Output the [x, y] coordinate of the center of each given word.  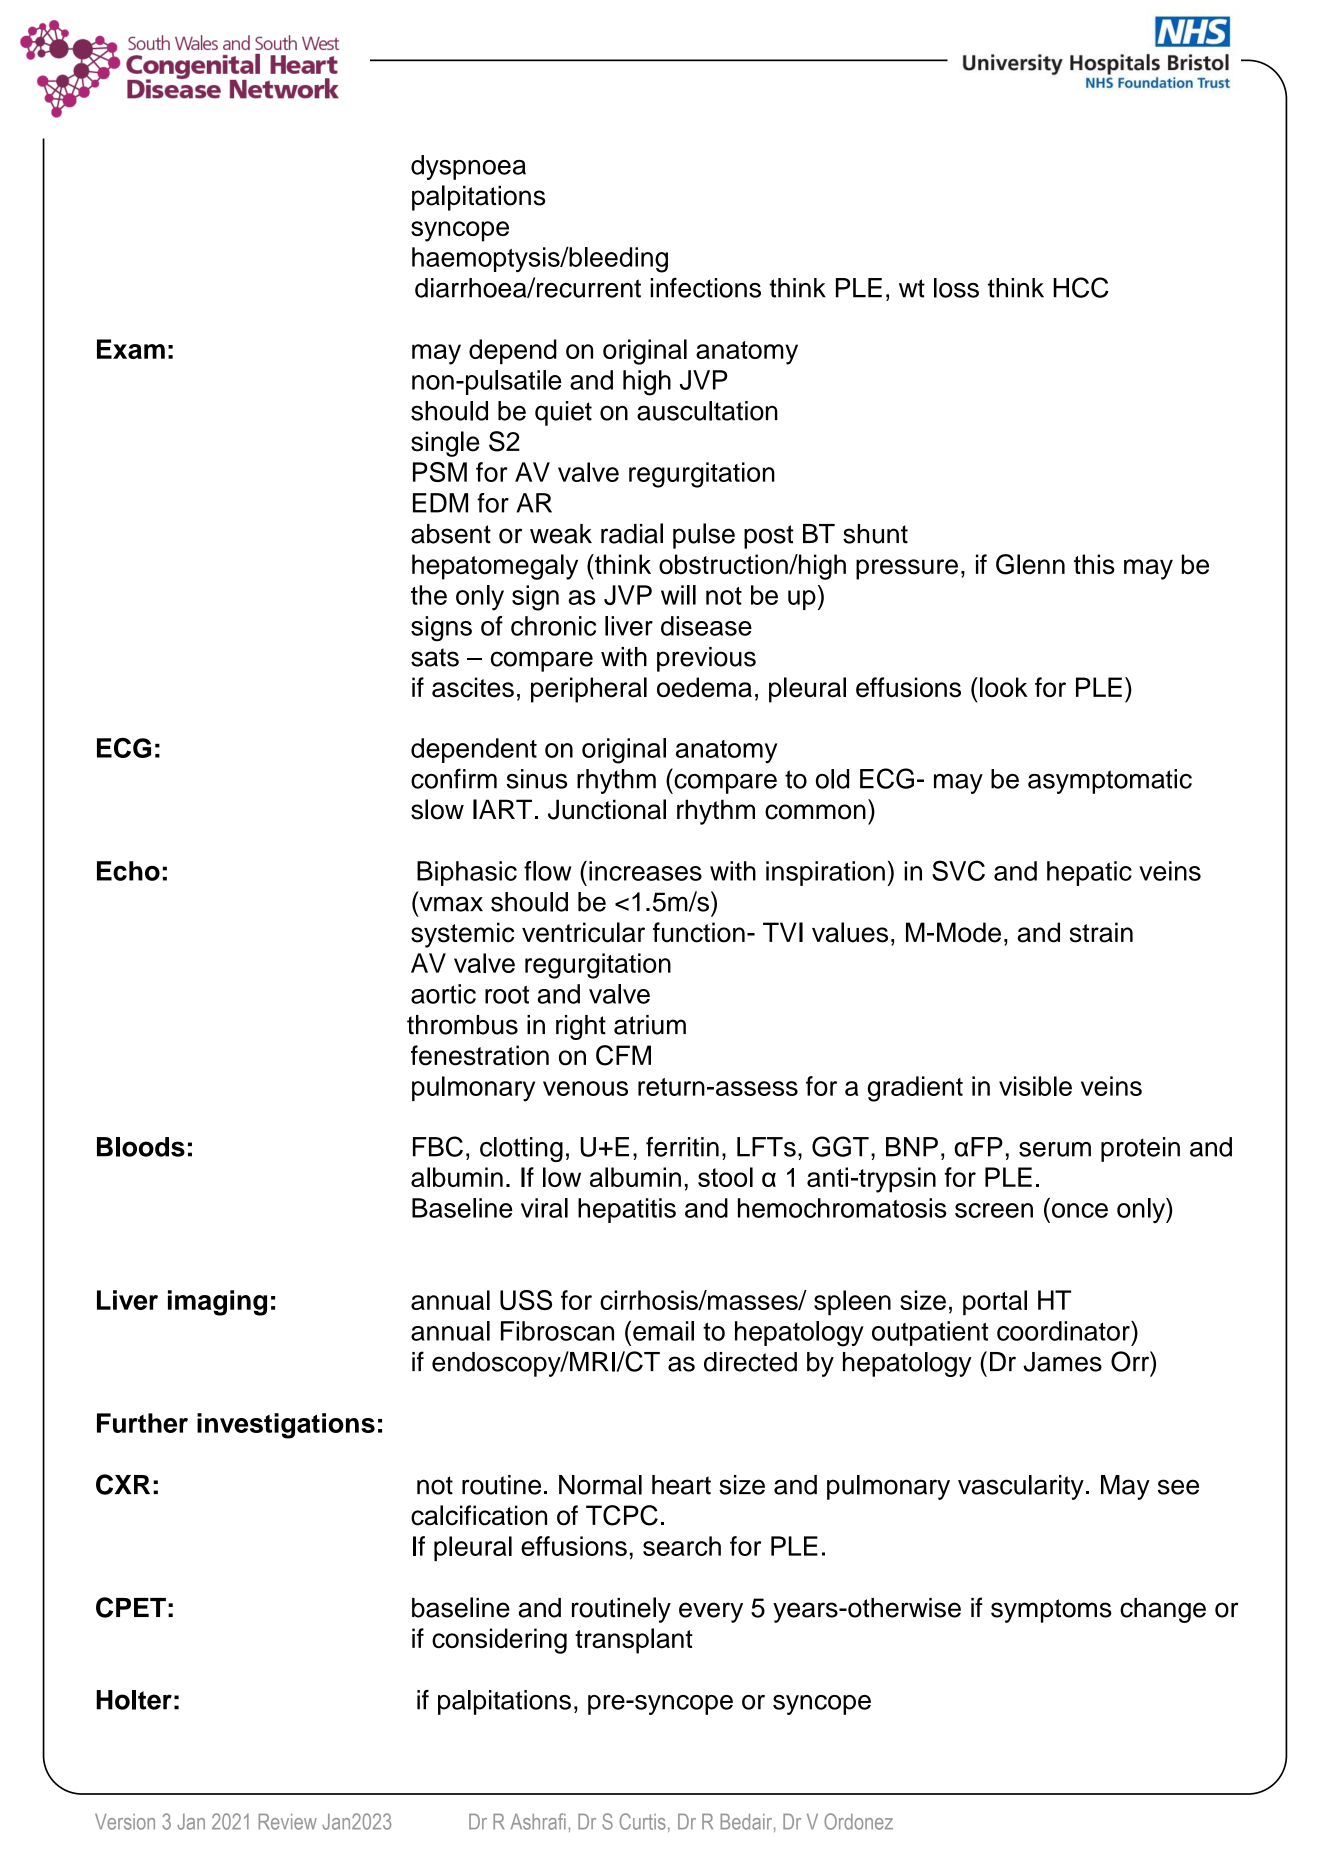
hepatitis [627, 1210]
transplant [634, 1641]
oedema [704, 687]
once [1080, 1210]
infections [705, 287]
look [1004, 687]
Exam [131, 349]
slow [437, 809]
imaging [217, 1303]
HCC [1081, 287]
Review [288, 1822]
